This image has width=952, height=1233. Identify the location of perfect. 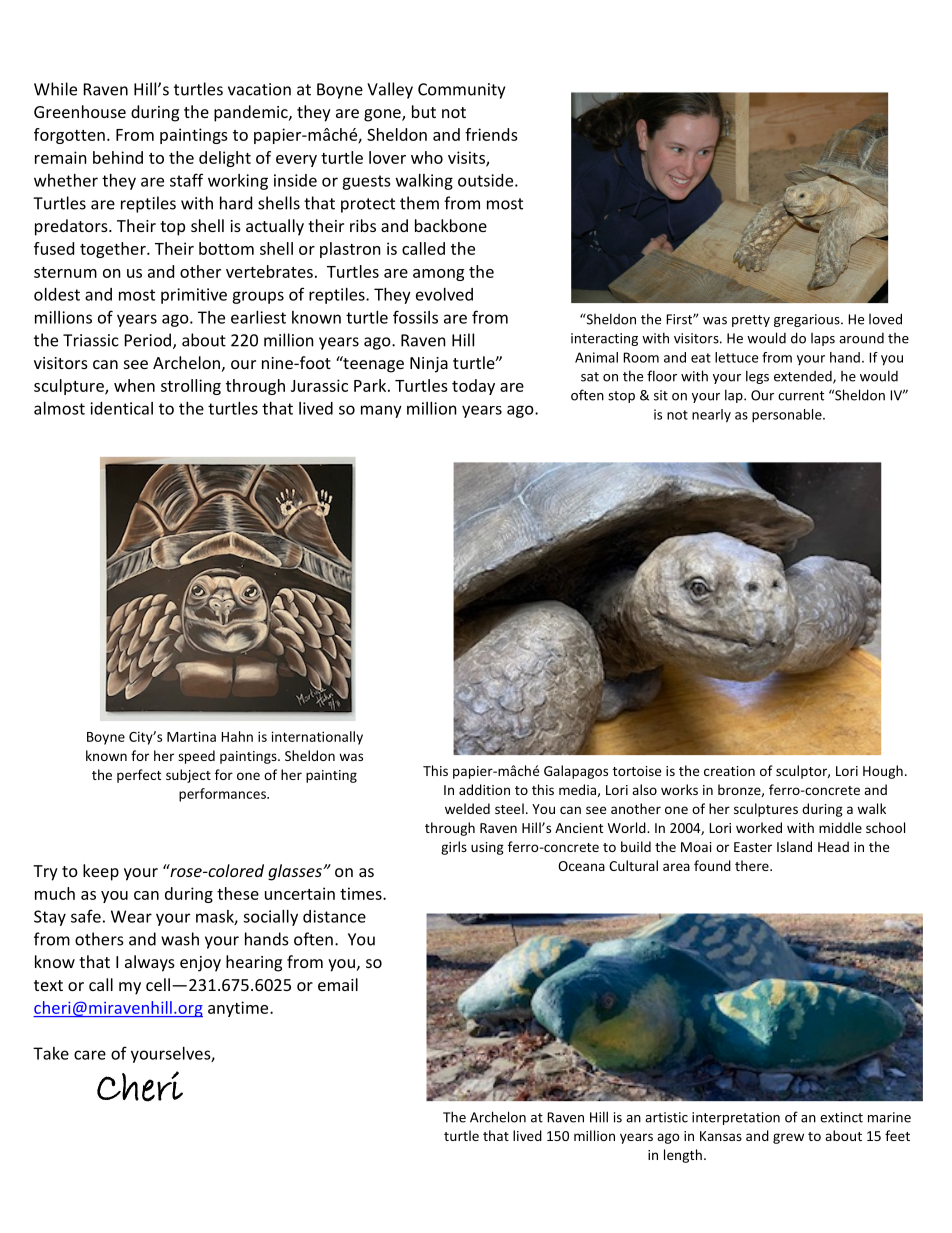
(139, 776).
